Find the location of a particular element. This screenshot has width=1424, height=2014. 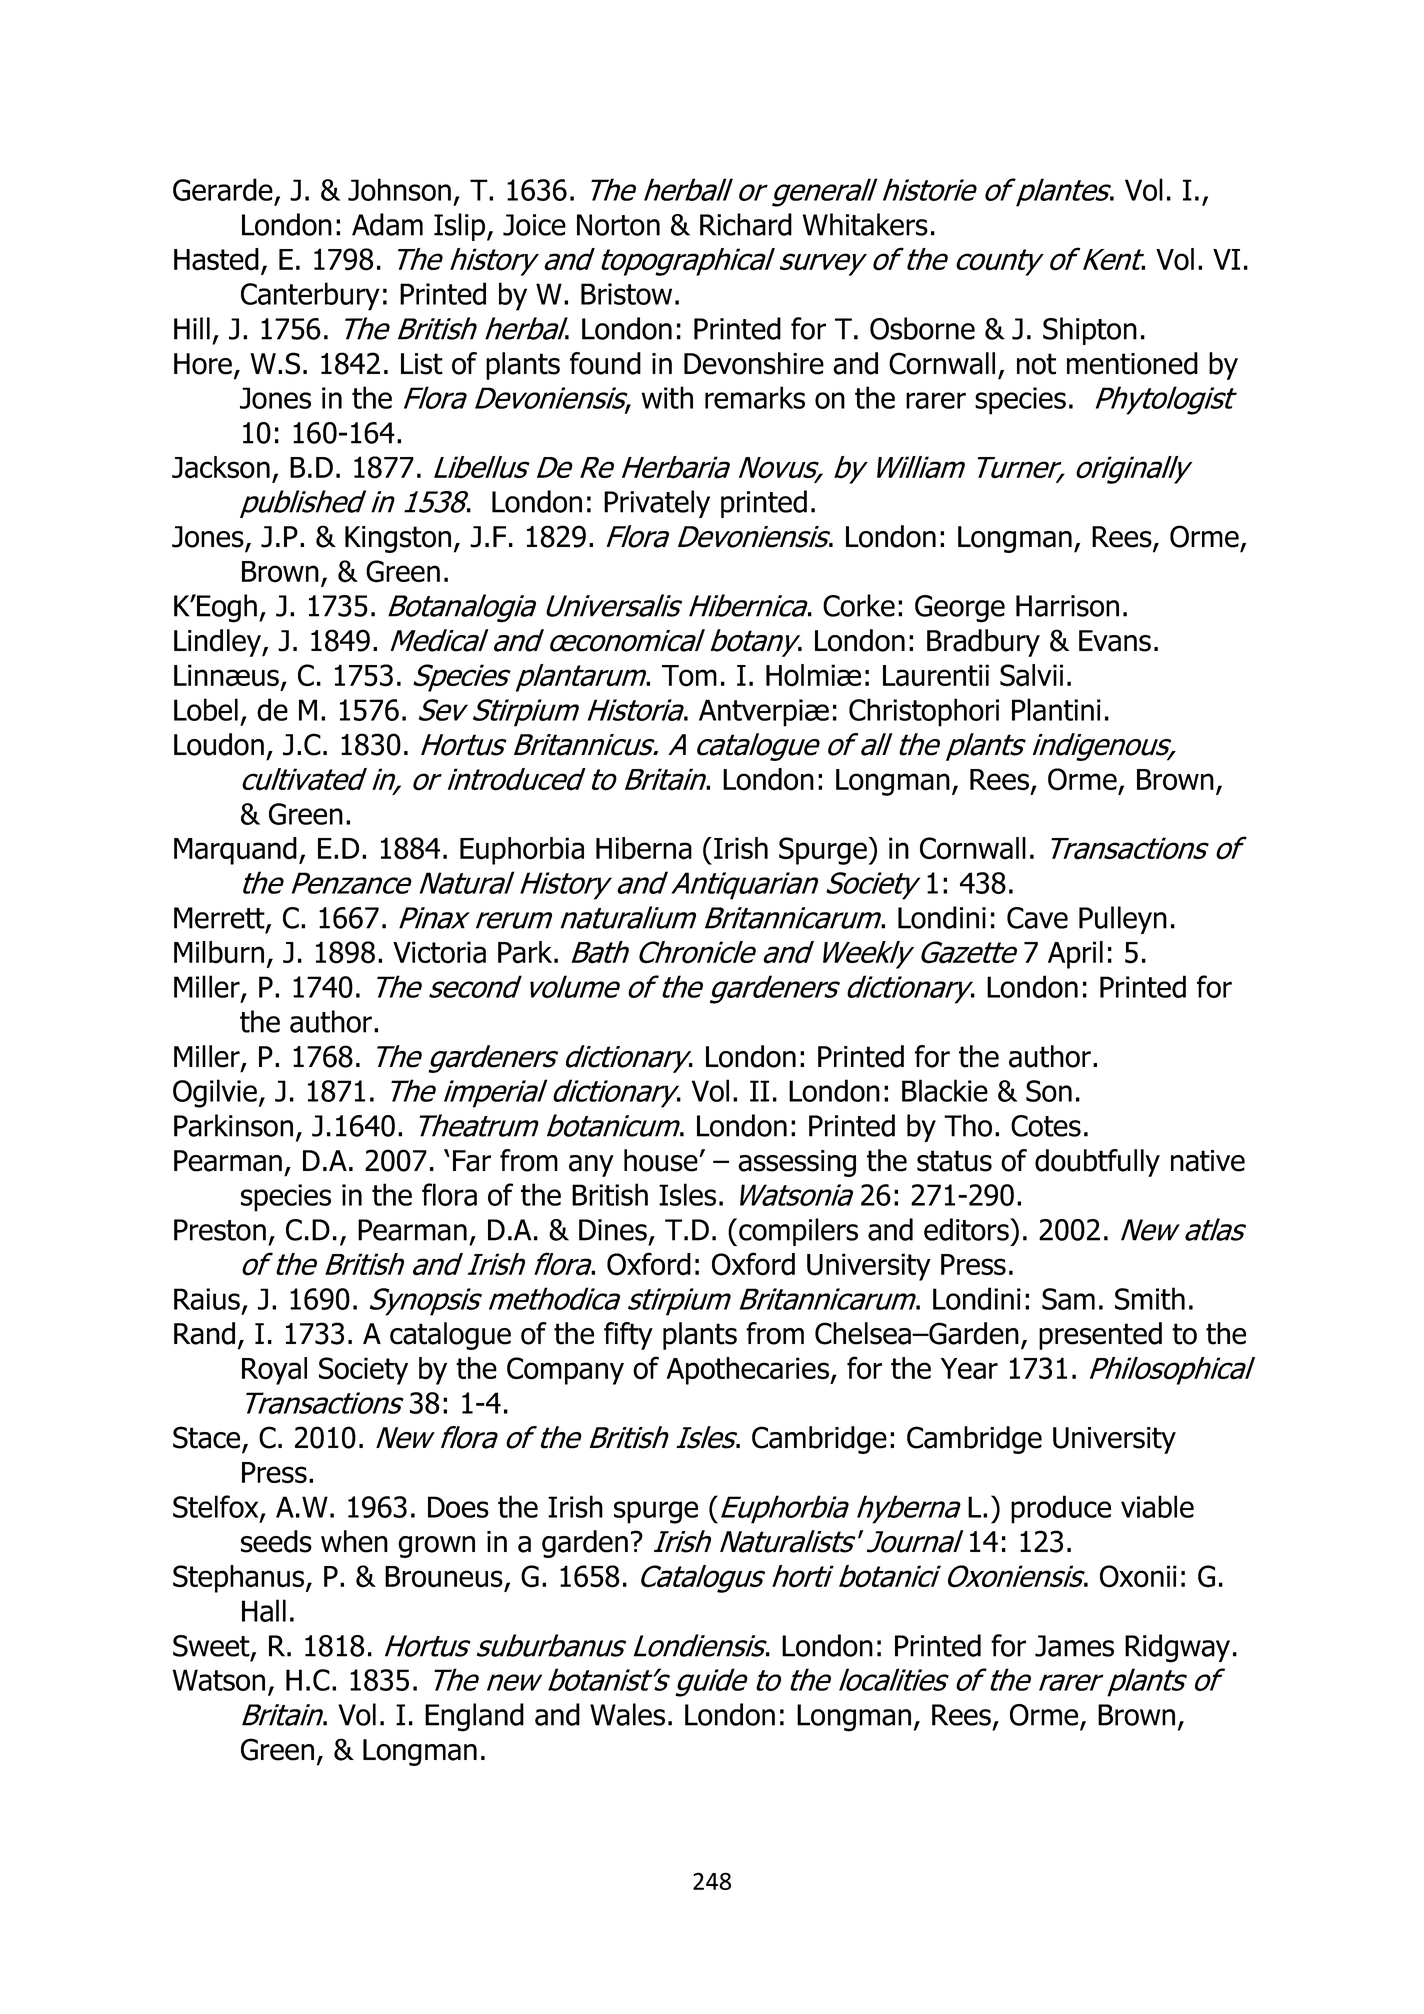

mentioned is located at coordinates (1132, 363).
